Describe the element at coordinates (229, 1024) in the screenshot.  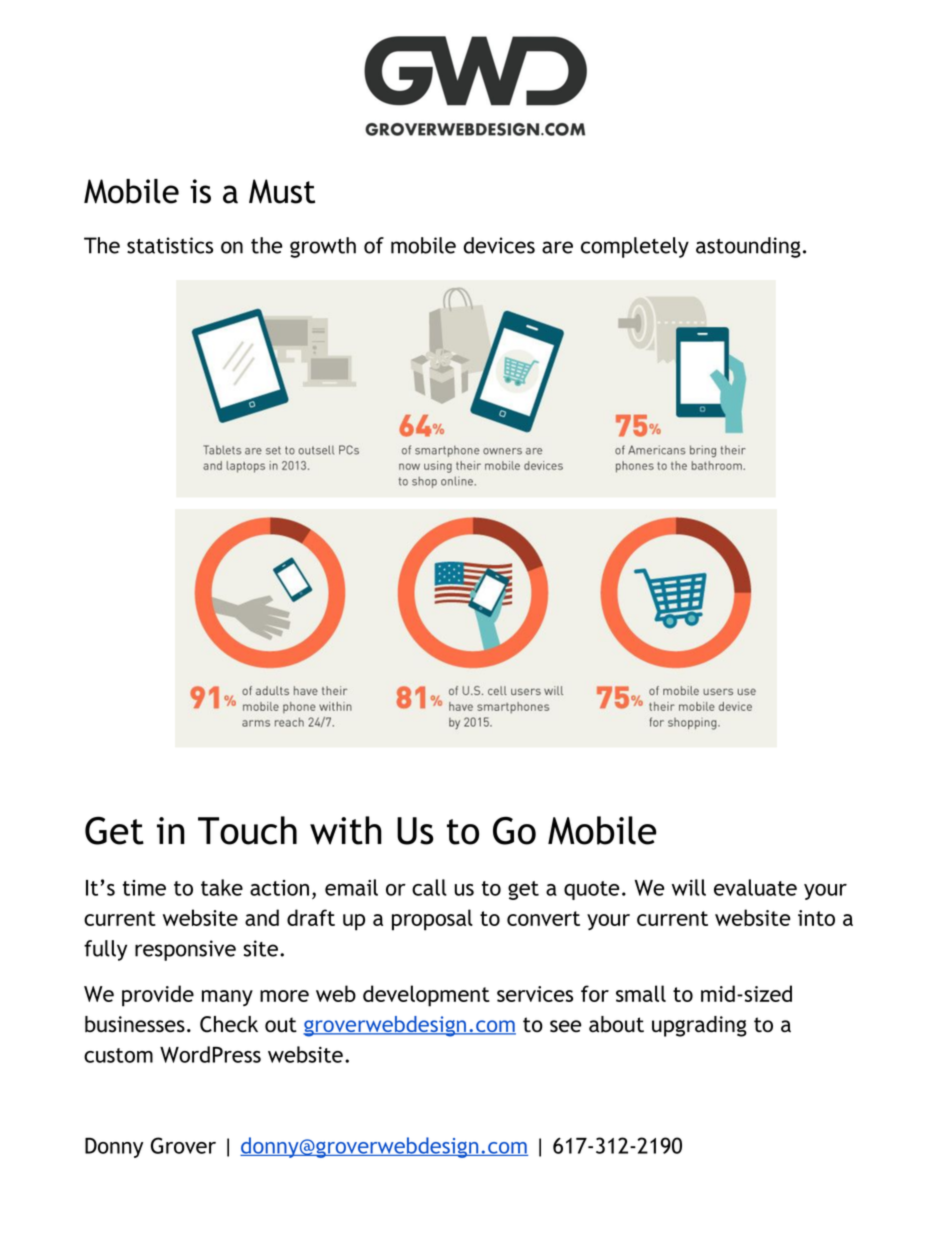
I see `Check` at that location.
